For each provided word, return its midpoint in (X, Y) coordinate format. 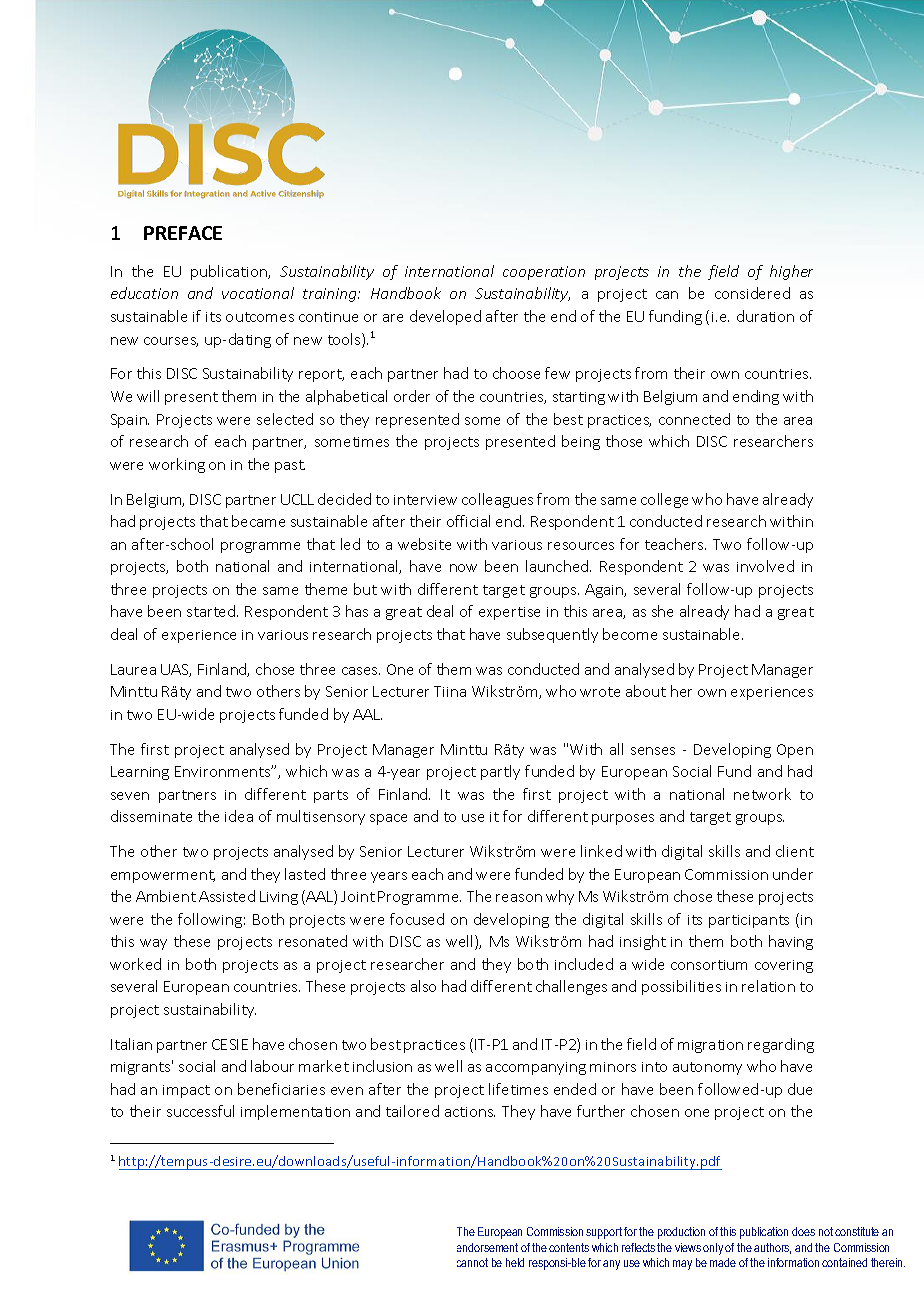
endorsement (487, 1247)
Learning (140, 773)
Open (795, 751)
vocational (258, 293)
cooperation (544, 273)
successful (200, 1111)
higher (791, 272)
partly (500, 772)
